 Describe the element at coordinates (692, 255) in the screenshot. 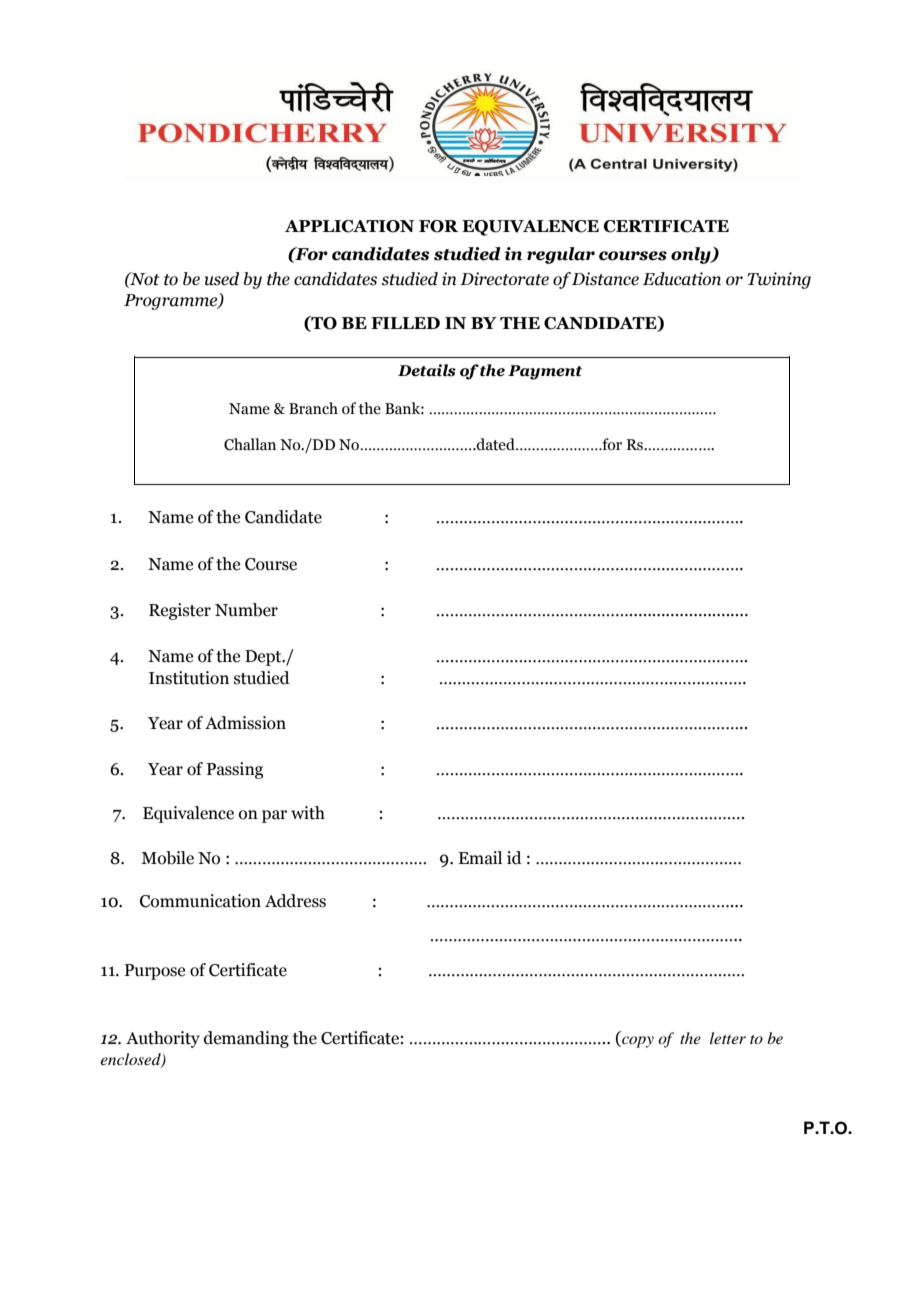

I see `only` at that location.
